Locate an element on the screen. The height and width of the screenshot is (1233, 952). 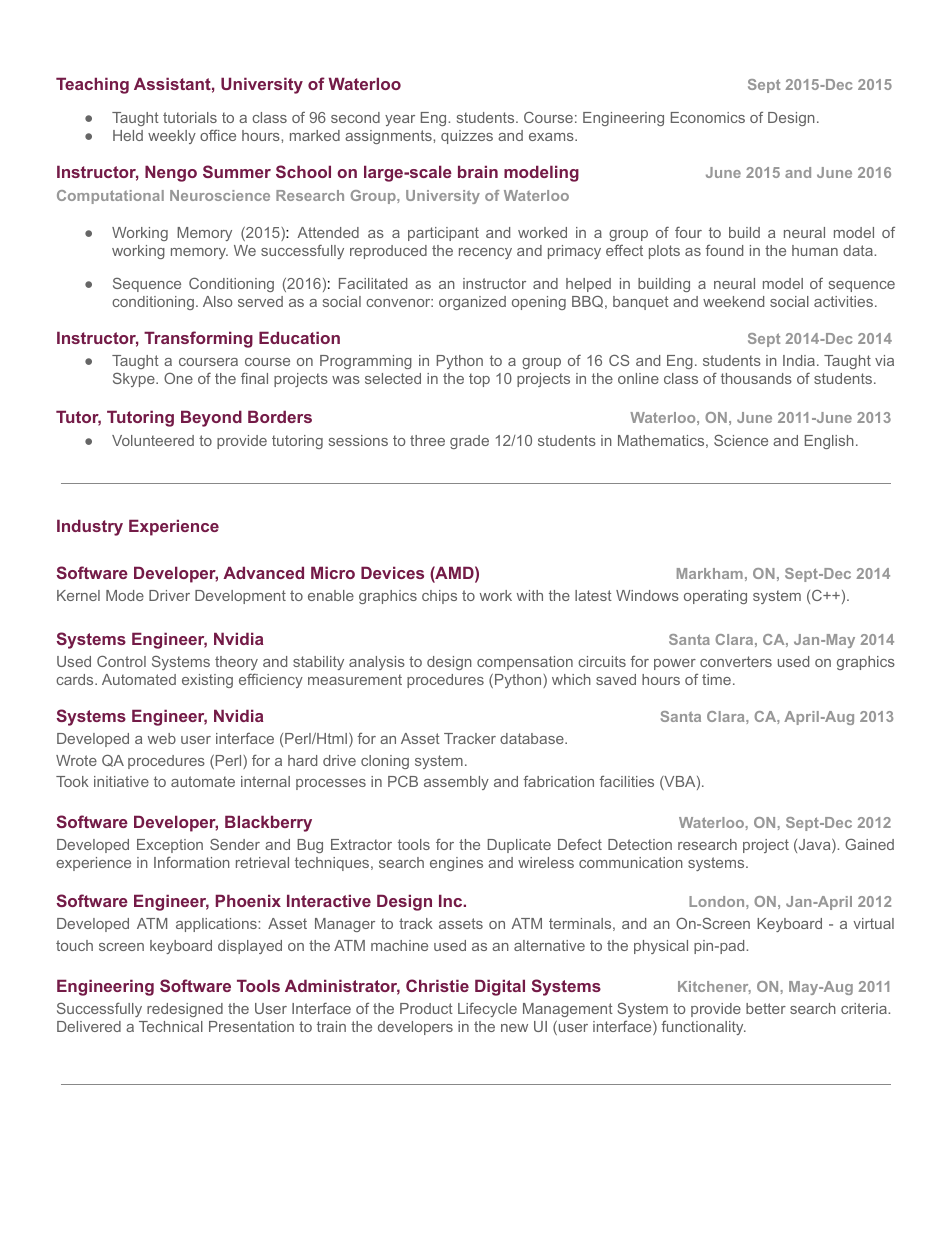
weekly is located at coordinates (172, 137).
